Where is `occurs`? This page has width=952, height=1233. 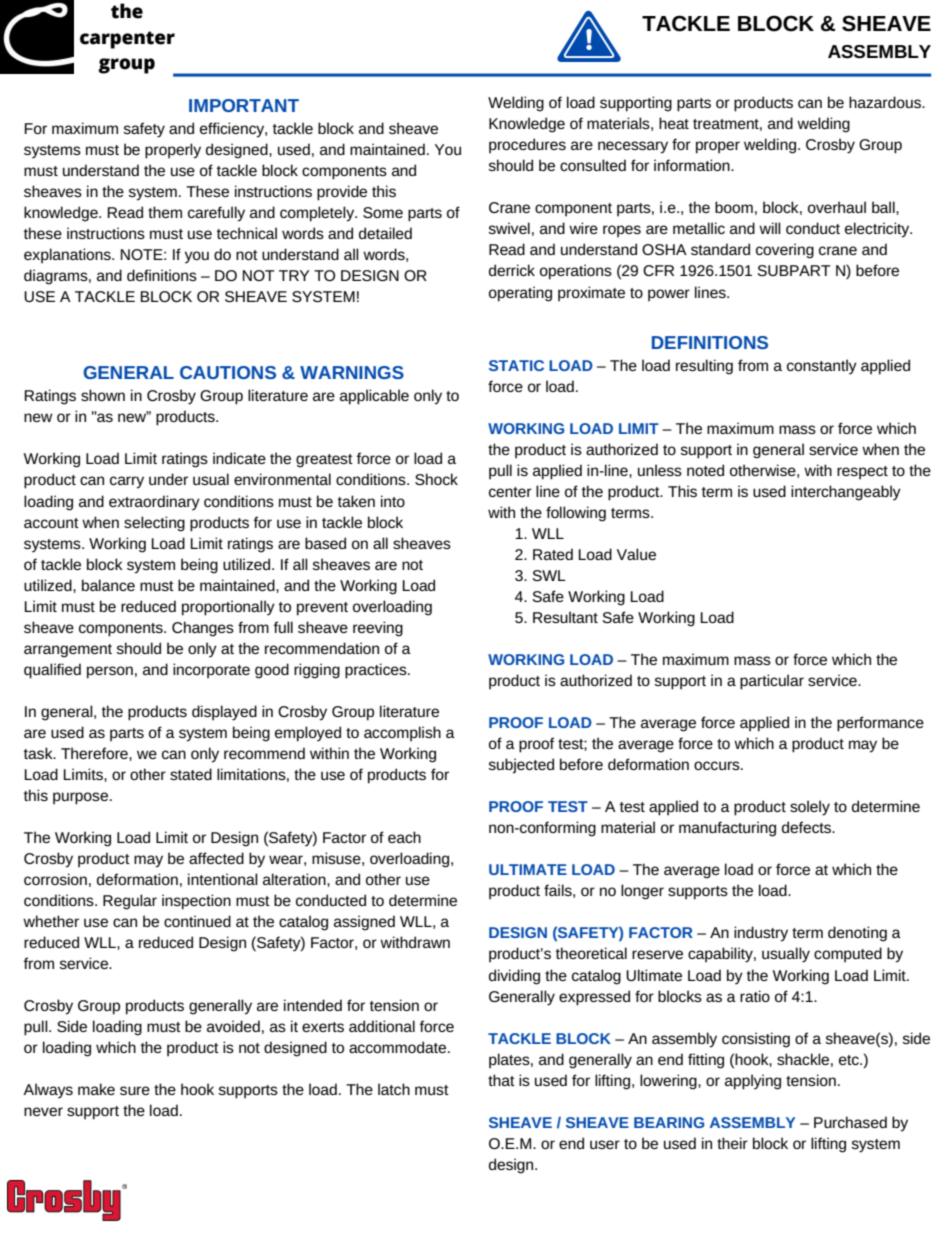 occurs is located at coordinates (718, 765).
